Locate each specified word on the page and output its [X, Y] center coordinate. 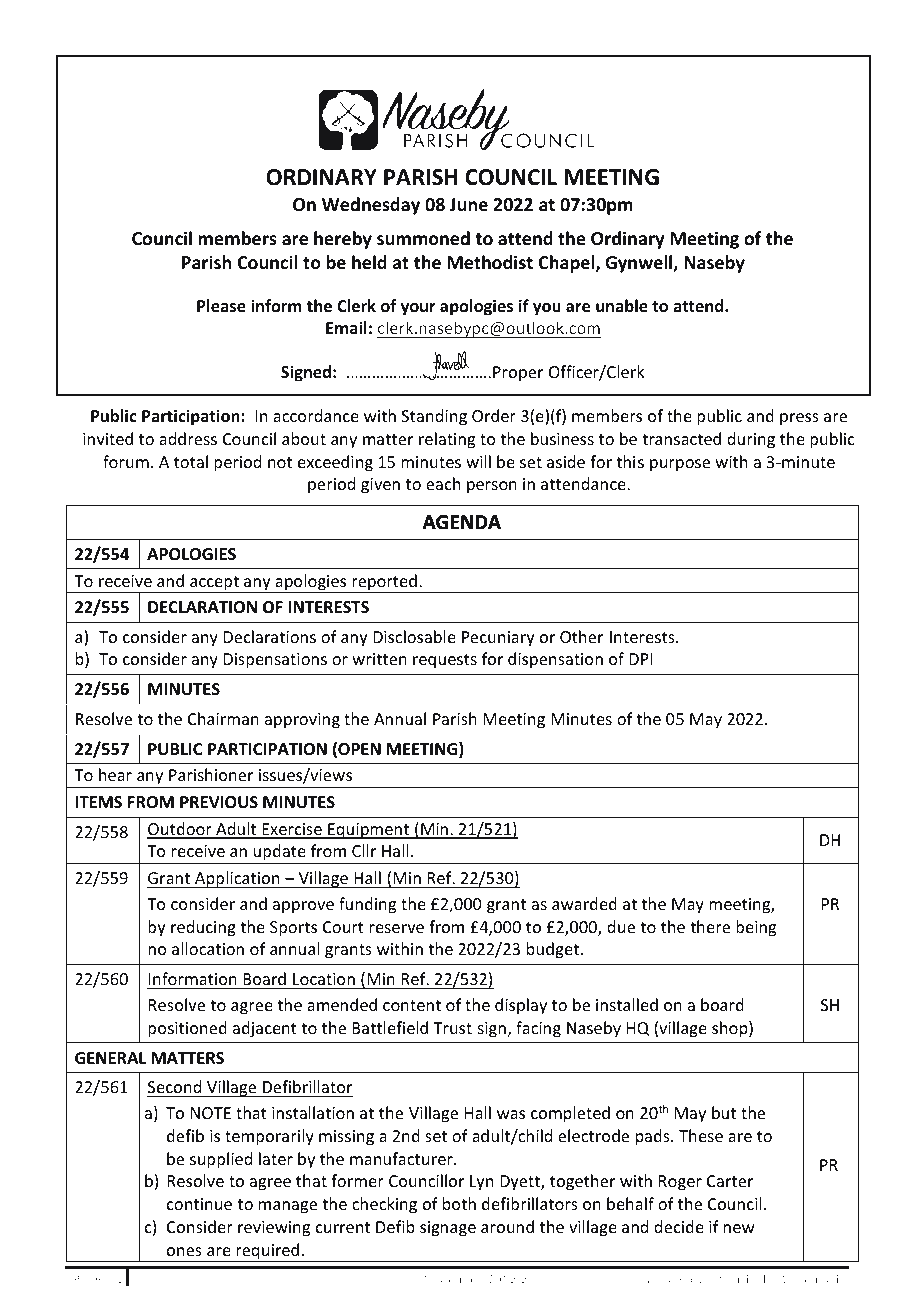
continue [199, 1204]
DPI [640, 659]
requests [445, 661]
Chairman [223, 718]
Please [221, 306]
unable [622, 306]
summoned [423, 238]
